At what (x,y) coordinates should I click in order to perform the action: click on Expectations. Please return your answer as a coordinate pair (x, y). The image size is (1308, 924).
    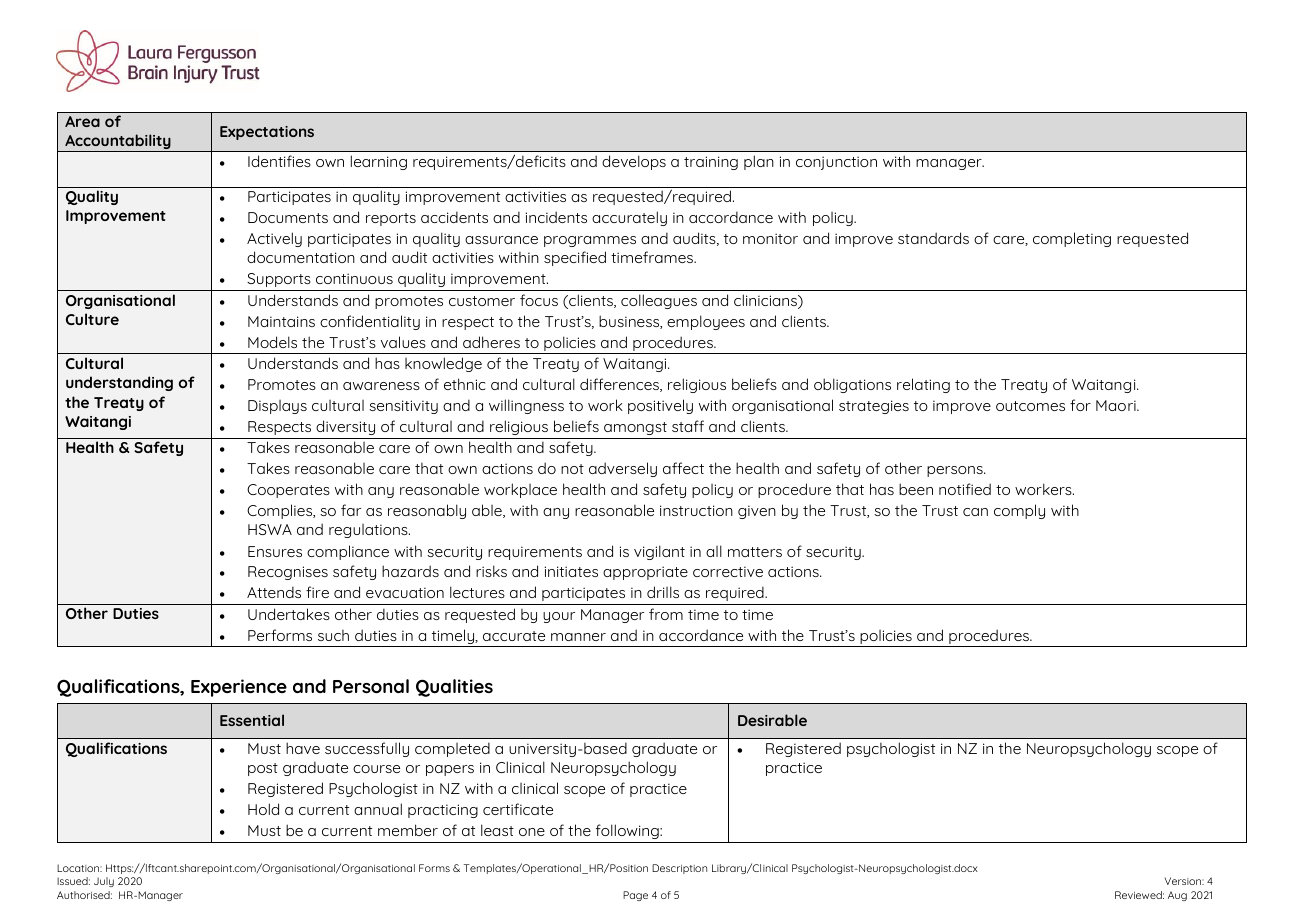
    Looking at the image, I should click on (267, 133).
